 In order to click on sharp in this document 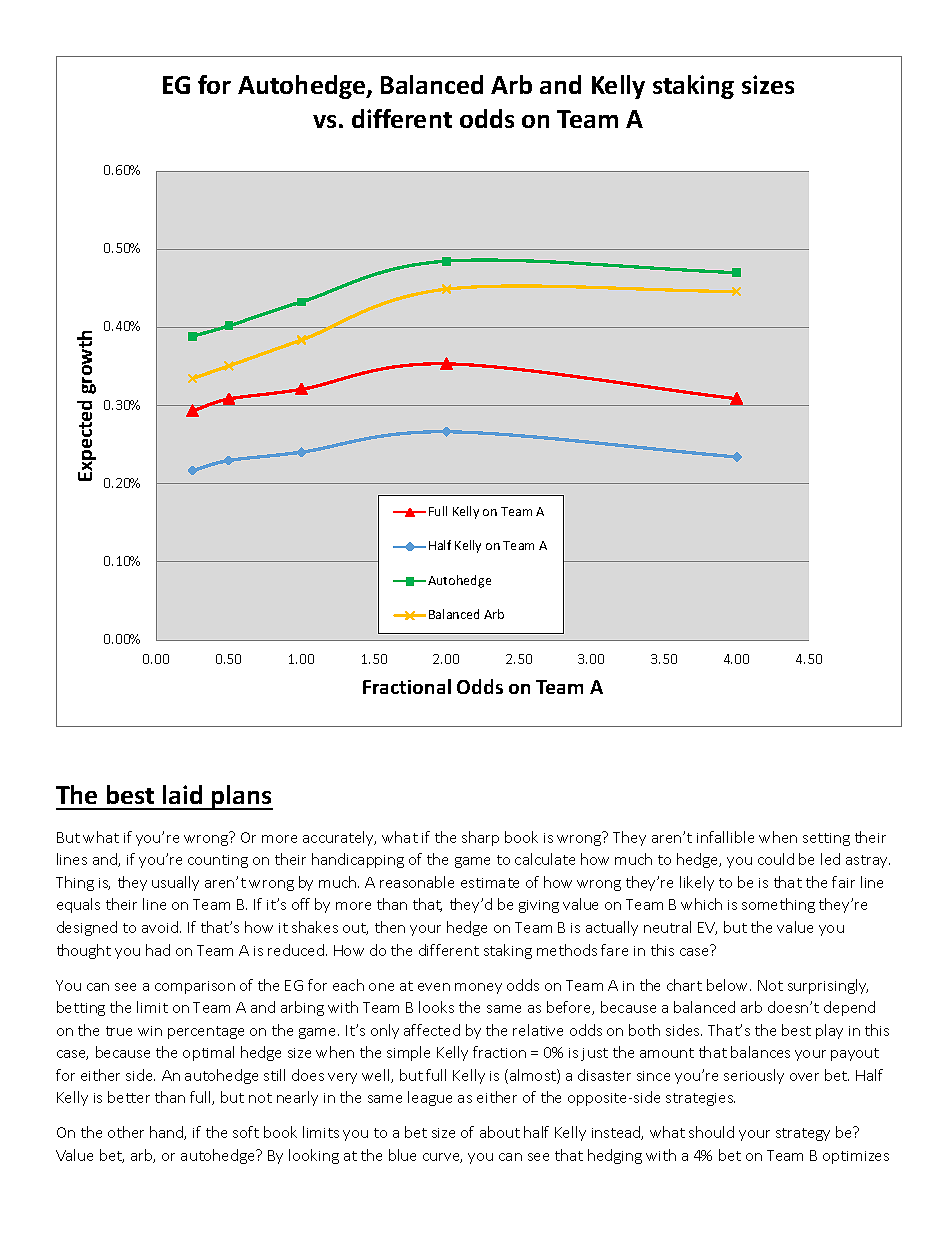, I will do `click(480, 838)`.
